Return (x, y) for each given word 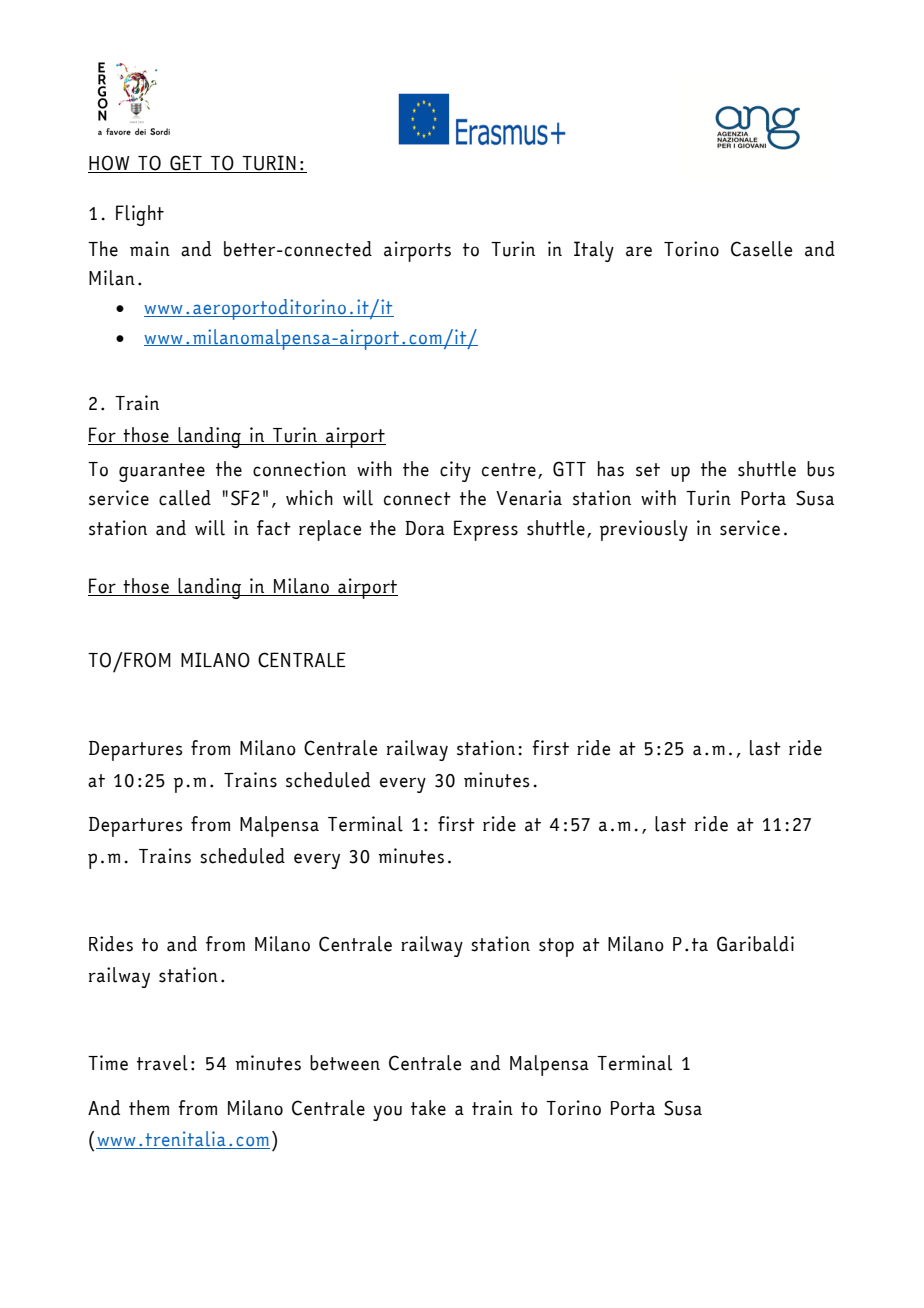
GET (186, 164)
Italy (594, 251)
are (639, 251)
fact (274, 528)
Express (486, 530)
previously (644, 530)
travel (162, 1063)
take (428, 1108)
